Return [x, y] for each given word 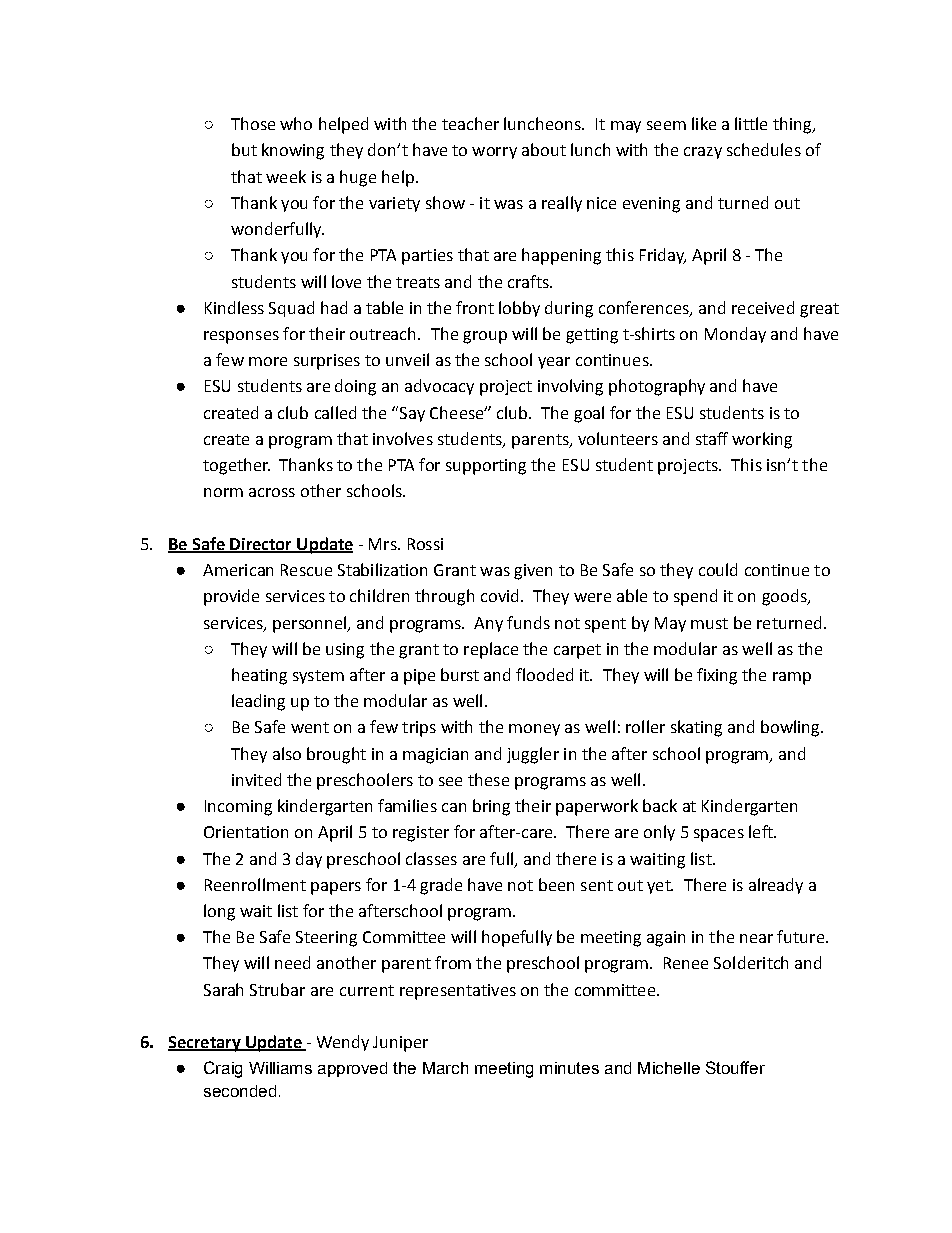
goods [785, 597]
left [762, 831]
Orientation [246, 832]
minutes [569, 1068]
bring [491, 807]
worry [494, 153]
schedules [764, 149]
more [268, 361]
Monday [735, 335]
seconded [240, 1091]
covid [499, 595]
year [554, 363]
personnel [311, 624]
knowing [293, 151]
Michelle [669, 1068]
